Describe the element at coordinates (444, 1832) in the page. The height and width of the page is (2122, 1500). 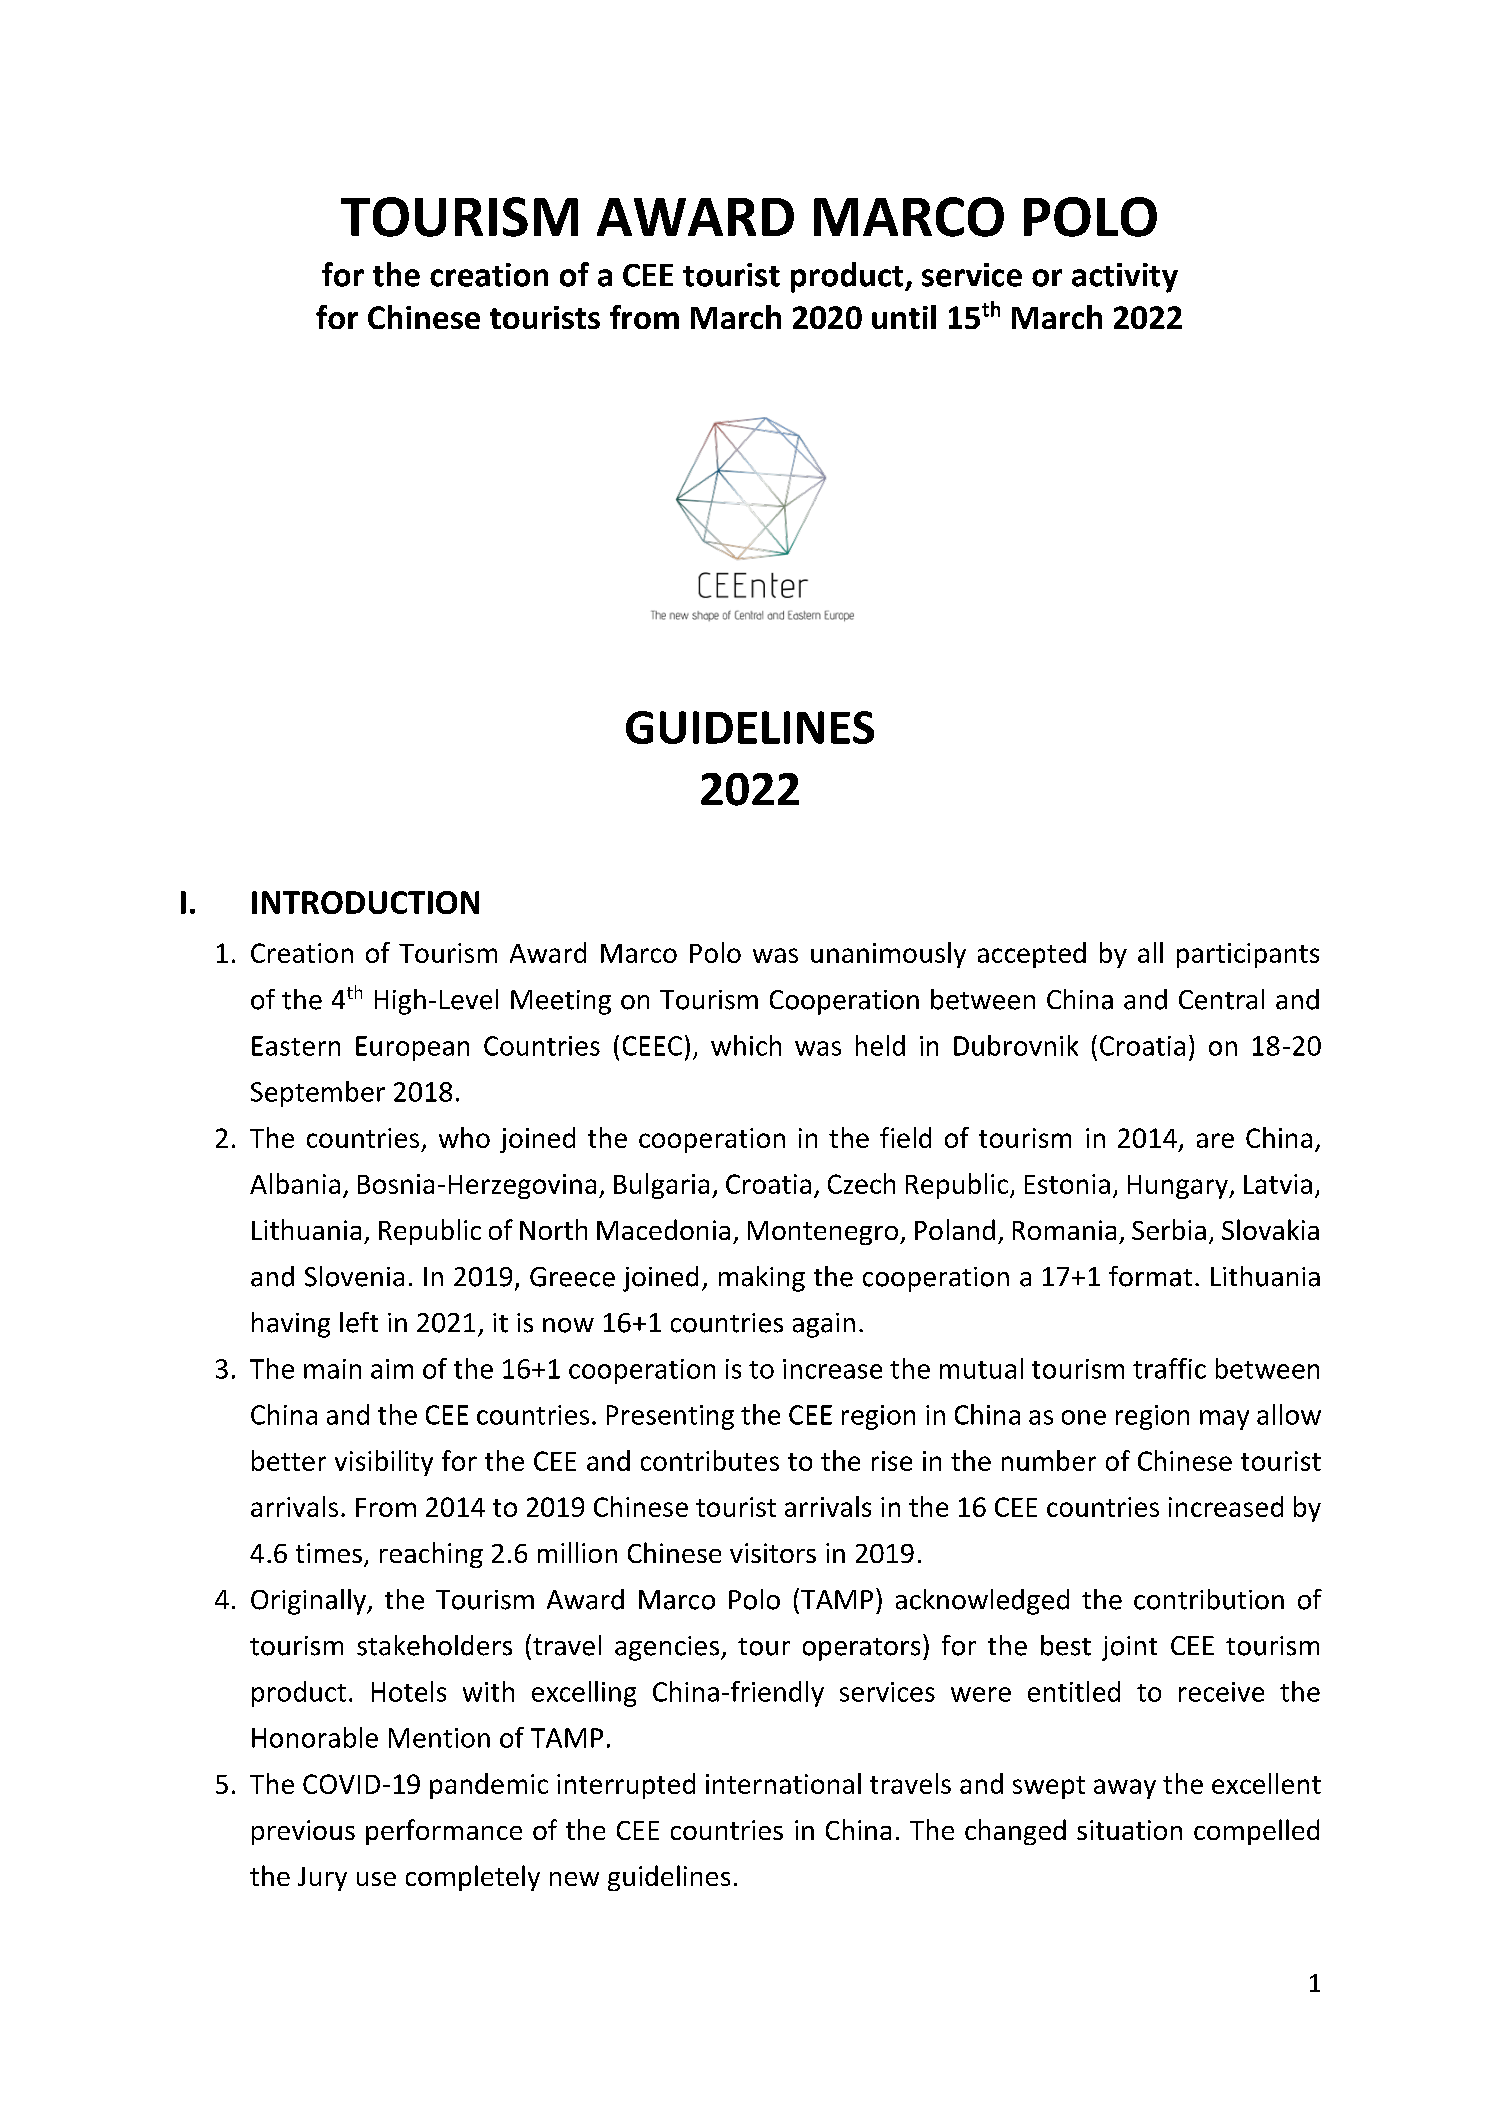
I see `performance` at that location.
